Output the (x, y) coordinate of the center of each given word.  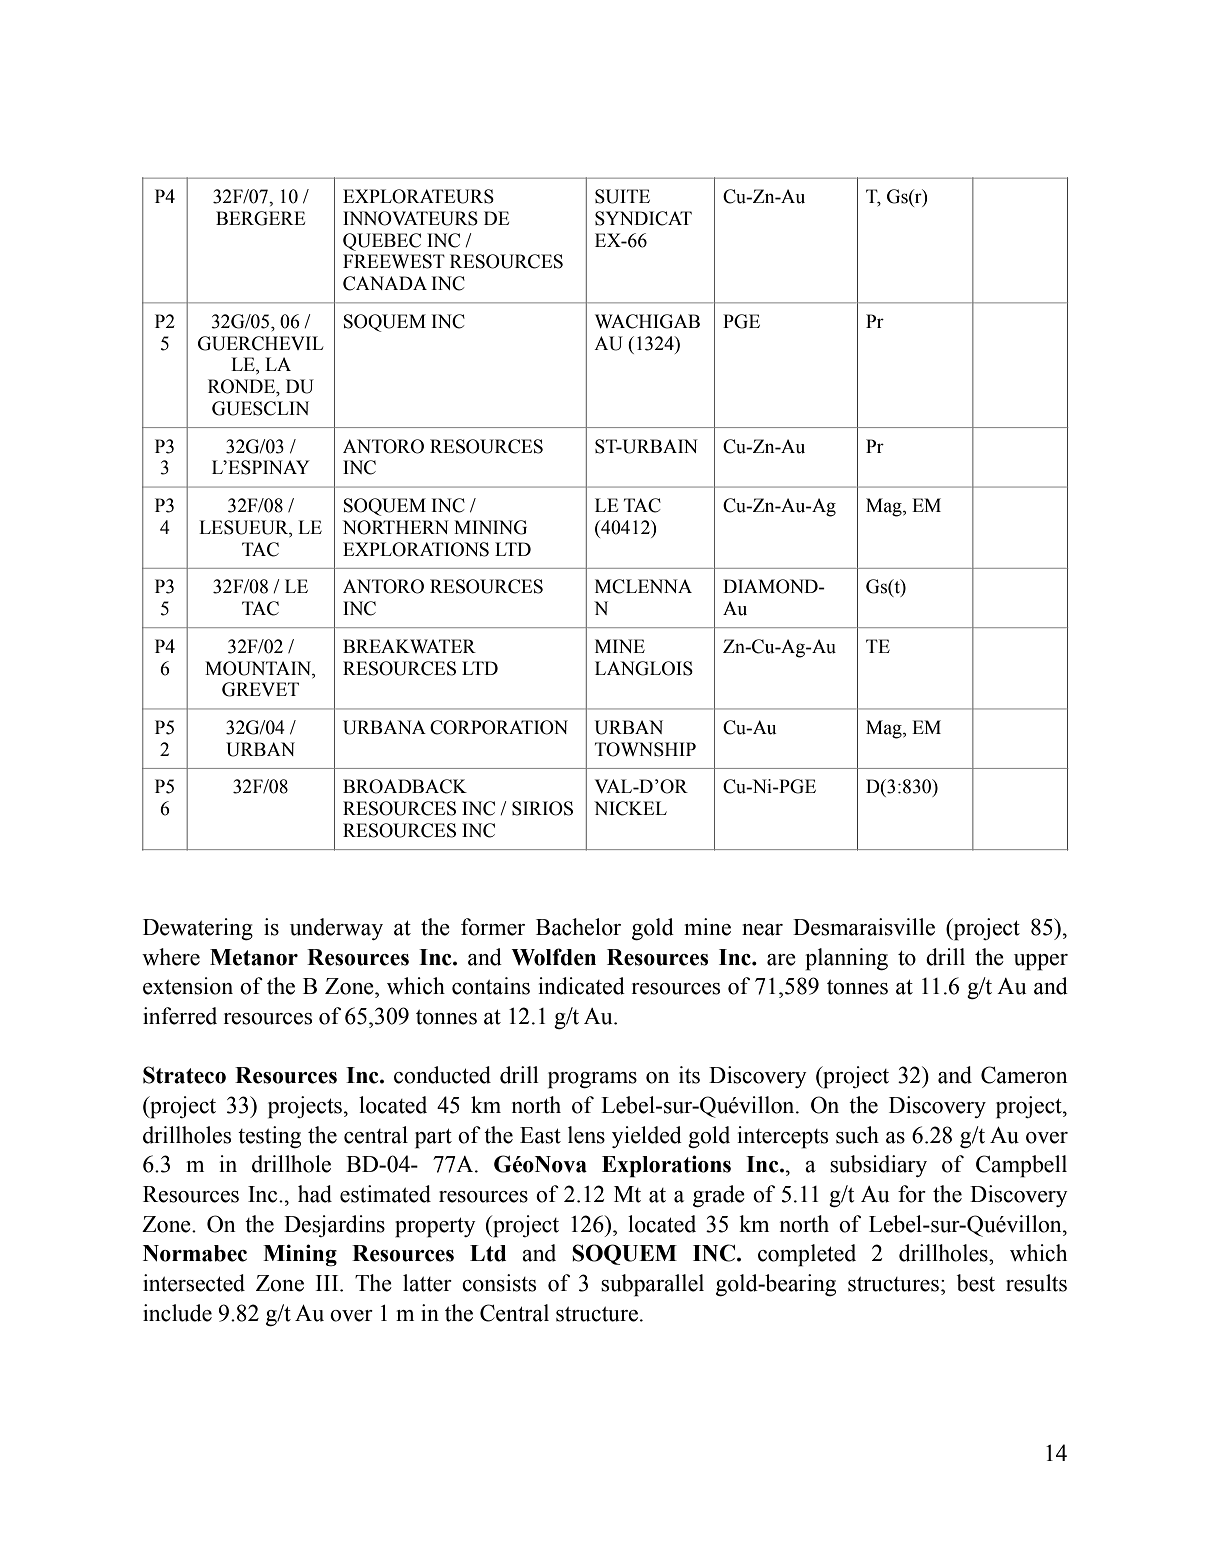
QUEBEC (382, 242)
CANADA (385, 283)
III (328, 1283)
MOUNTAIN (259, 668)
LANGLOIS (644, 668)
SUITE (622, 196)
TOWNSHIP (645, 749)
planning (846, 959)
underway (336, 929)
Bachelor (578, 927)
